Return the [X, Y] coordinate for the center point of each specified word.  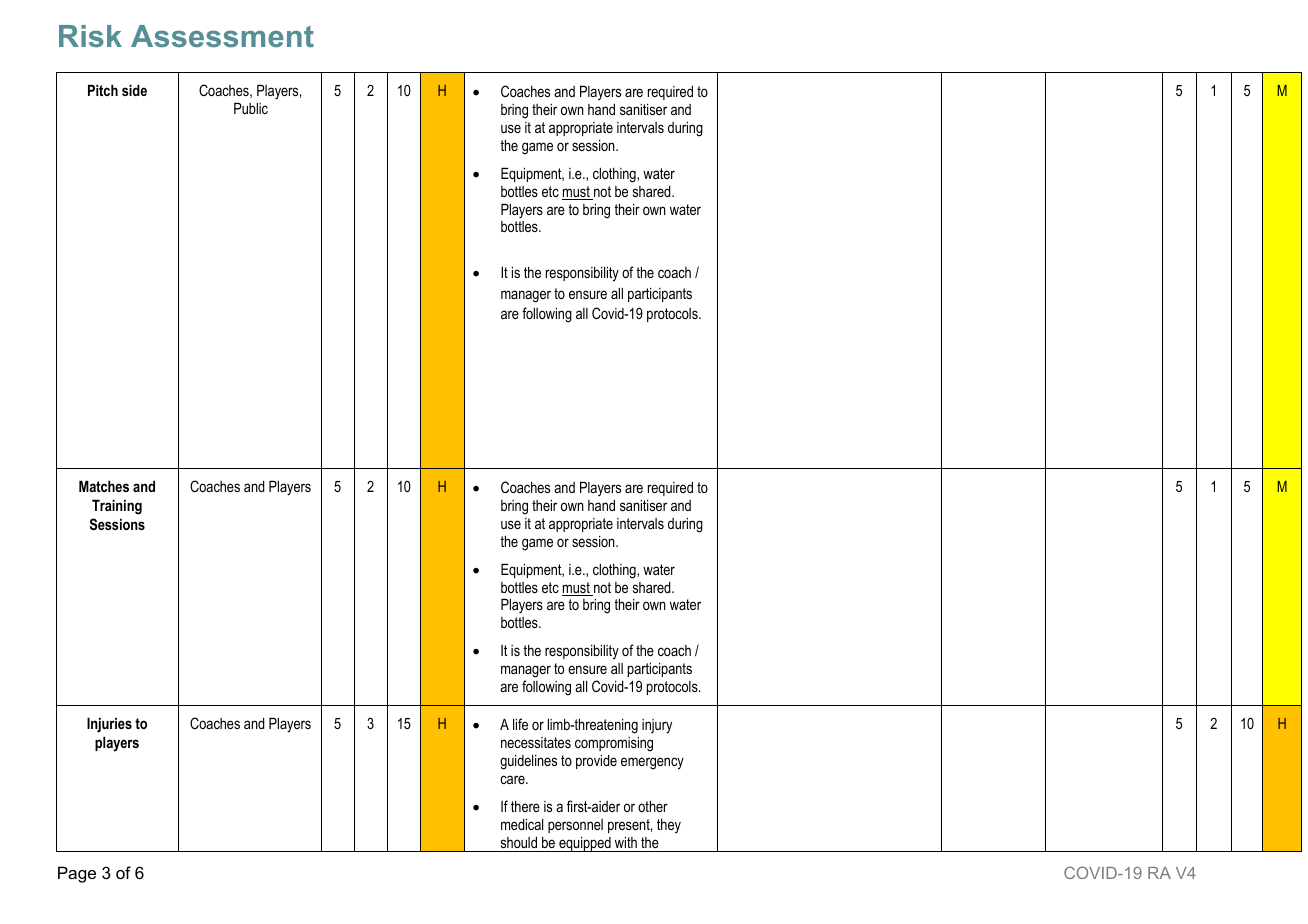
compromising [614, 744]
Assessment [222, 36]
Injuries [109, 725]
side [134, 90]
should [519, 842]
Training [117, 507]
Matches [104, 486]
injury [657, 726]
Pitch [103, 90]
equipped [585, 844]
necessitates [536, 742]
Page [77, 874]
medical [522, 824]
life [520, 724]
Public [251, 108]
